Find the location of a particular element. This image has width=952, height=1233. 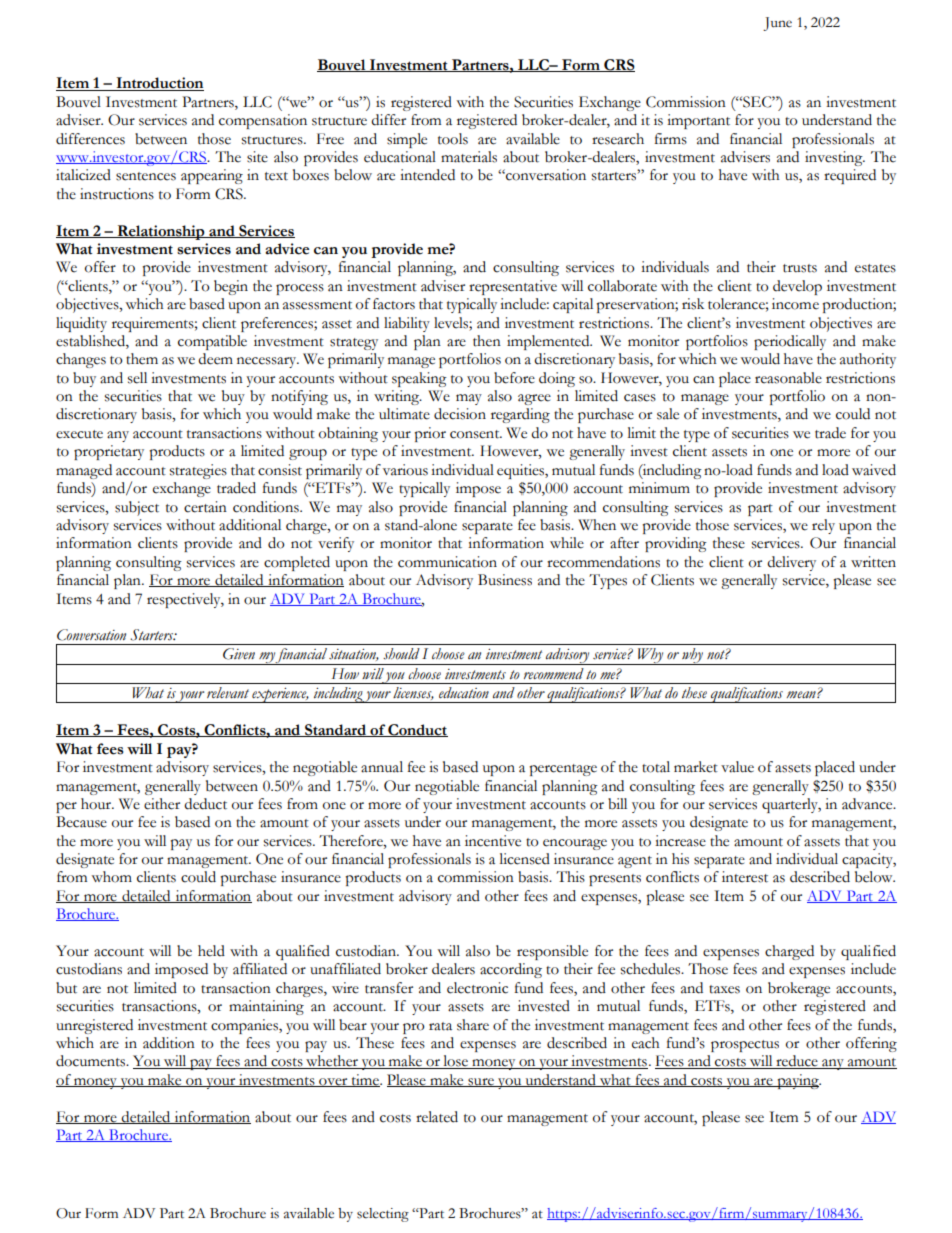

communication is located at coordinates (447, 562).
